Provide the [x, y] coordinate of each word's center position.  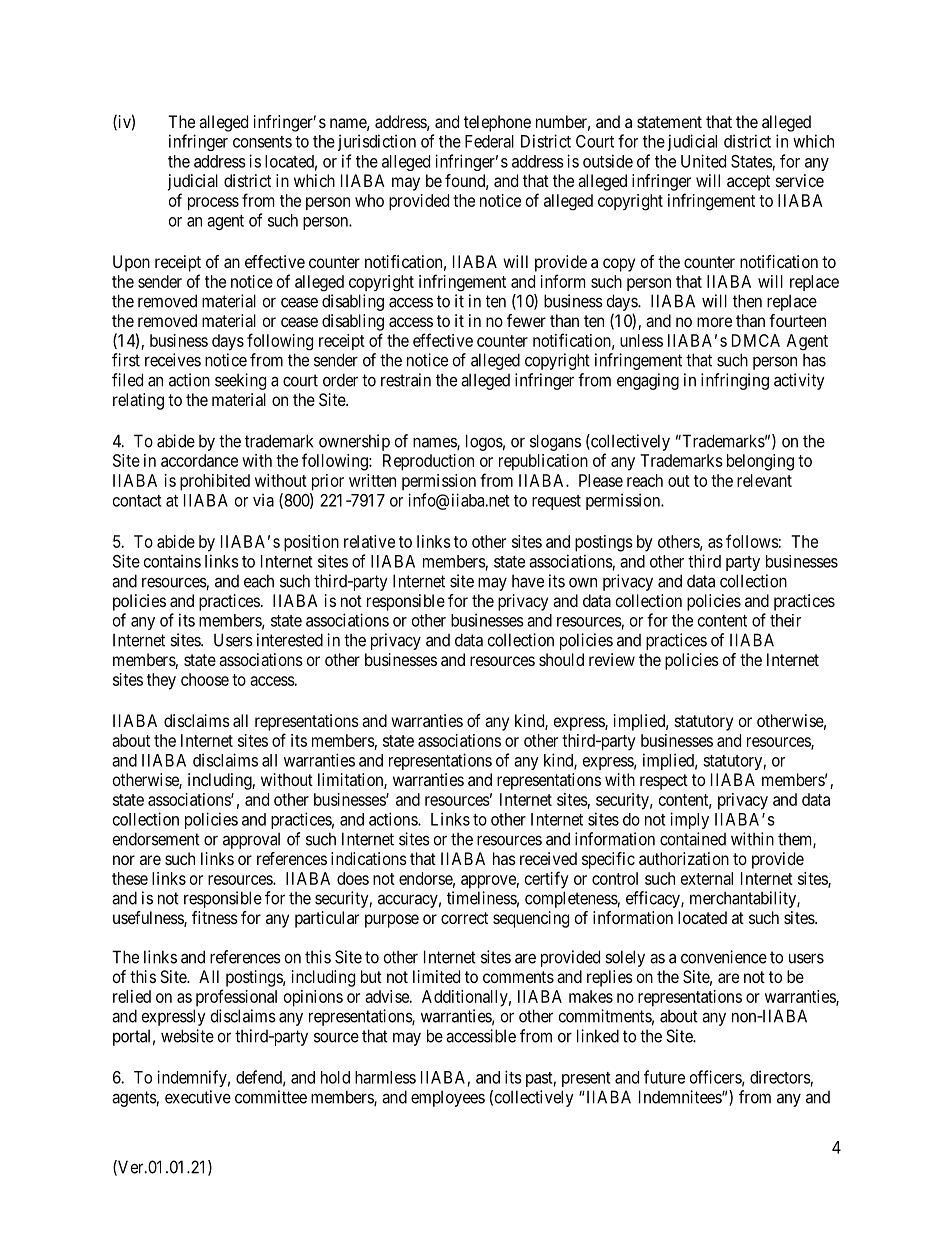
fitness [215, 917]
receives [173, 360]
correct [464, 918]
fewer [526, 320]
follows [752, 541]
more [714, 322]
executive [198, 1097]
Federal [489, 141]
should [561, 659]
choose [205, 679]
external [707, 878]
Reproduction [428, 462]
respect [664, 782]
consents [262, 142]
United [703, 161]
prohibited [215, 482]
